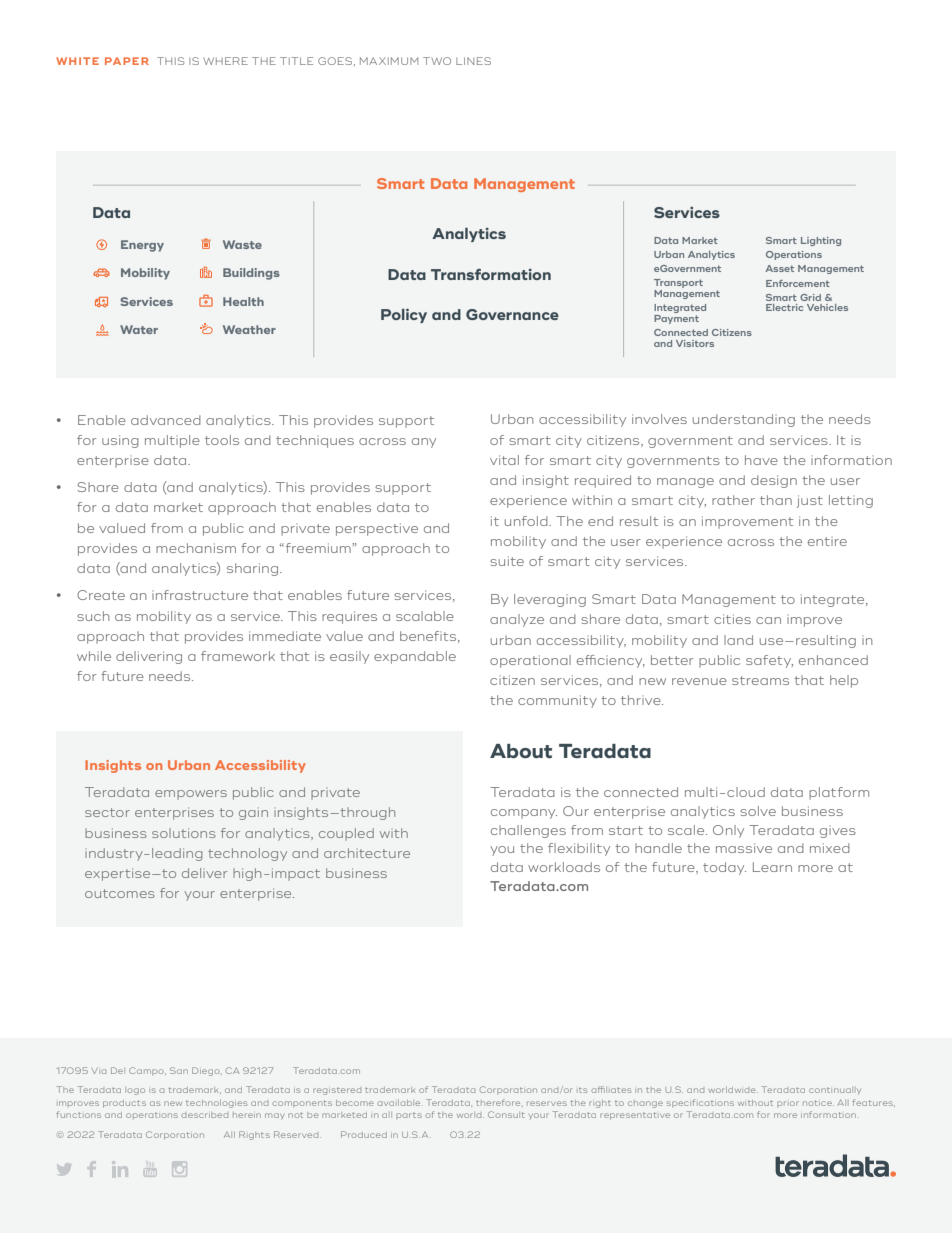  What do you see at coordinates (473, 61) in the screenshot?
I see `LINES` at bounding box center [473, 61].
